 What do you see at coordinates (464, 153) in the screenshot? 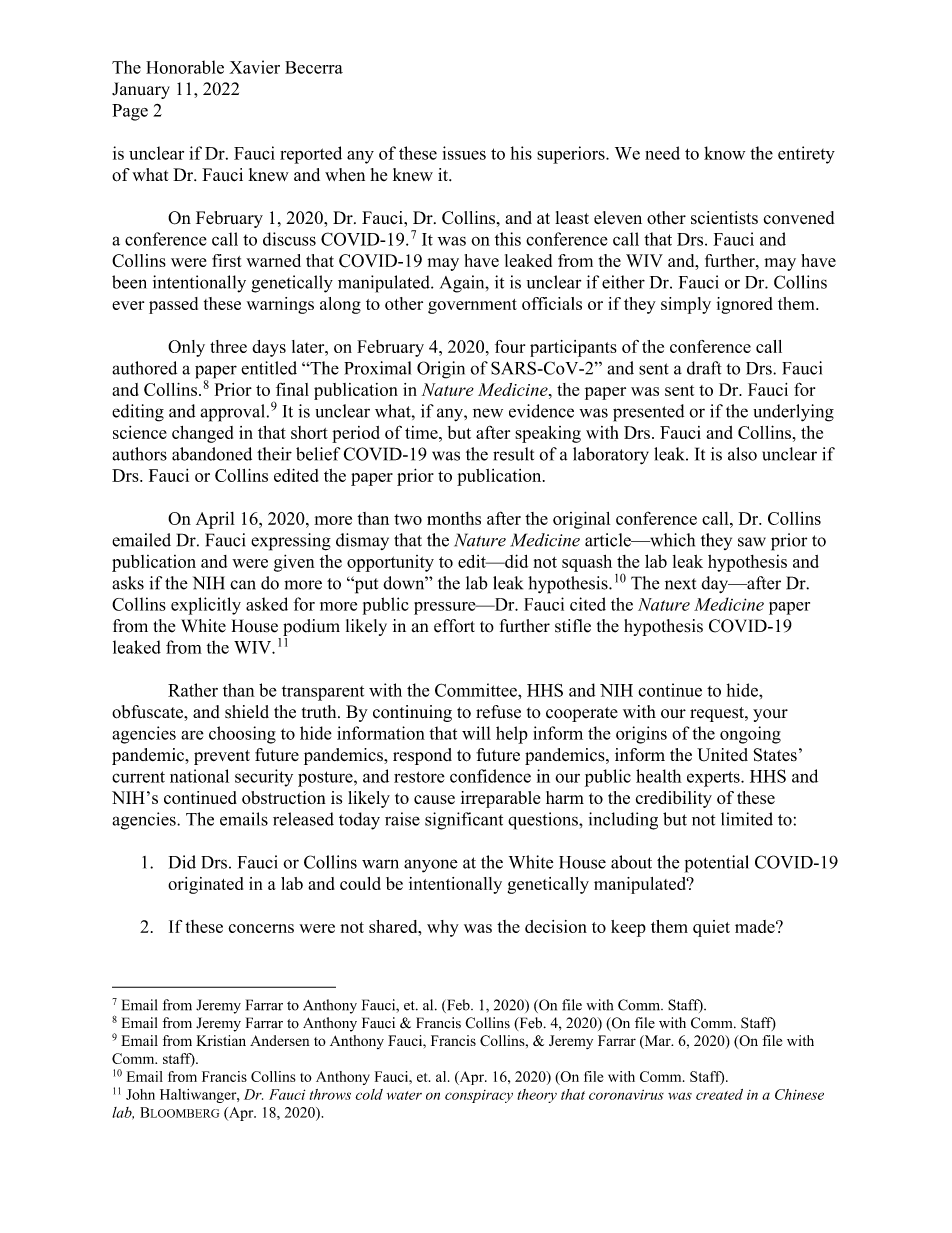
I see `issues` at bounding box center [464, 153].
